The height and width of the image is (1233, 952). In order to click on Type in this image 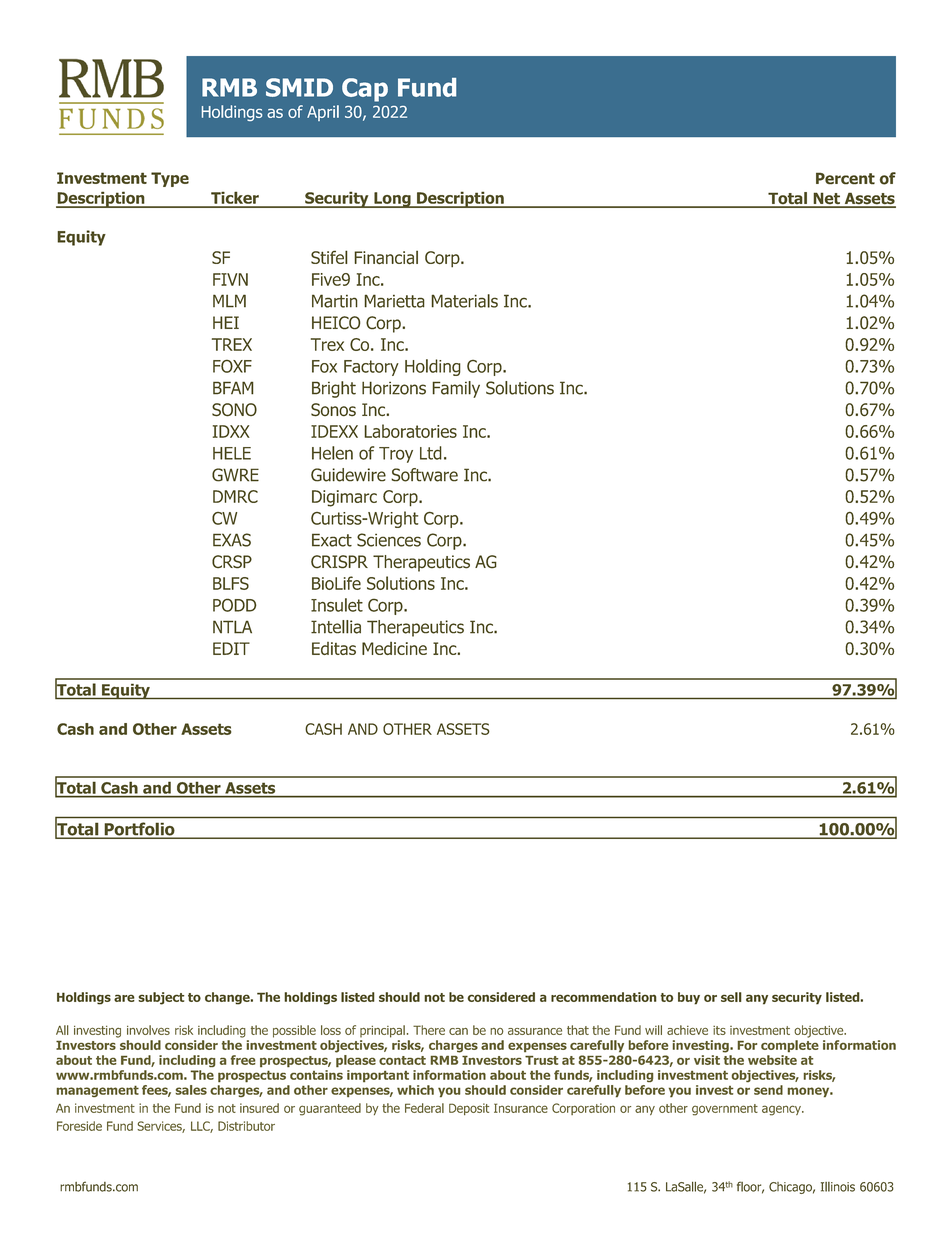, I will do `click(170, 179)`.
